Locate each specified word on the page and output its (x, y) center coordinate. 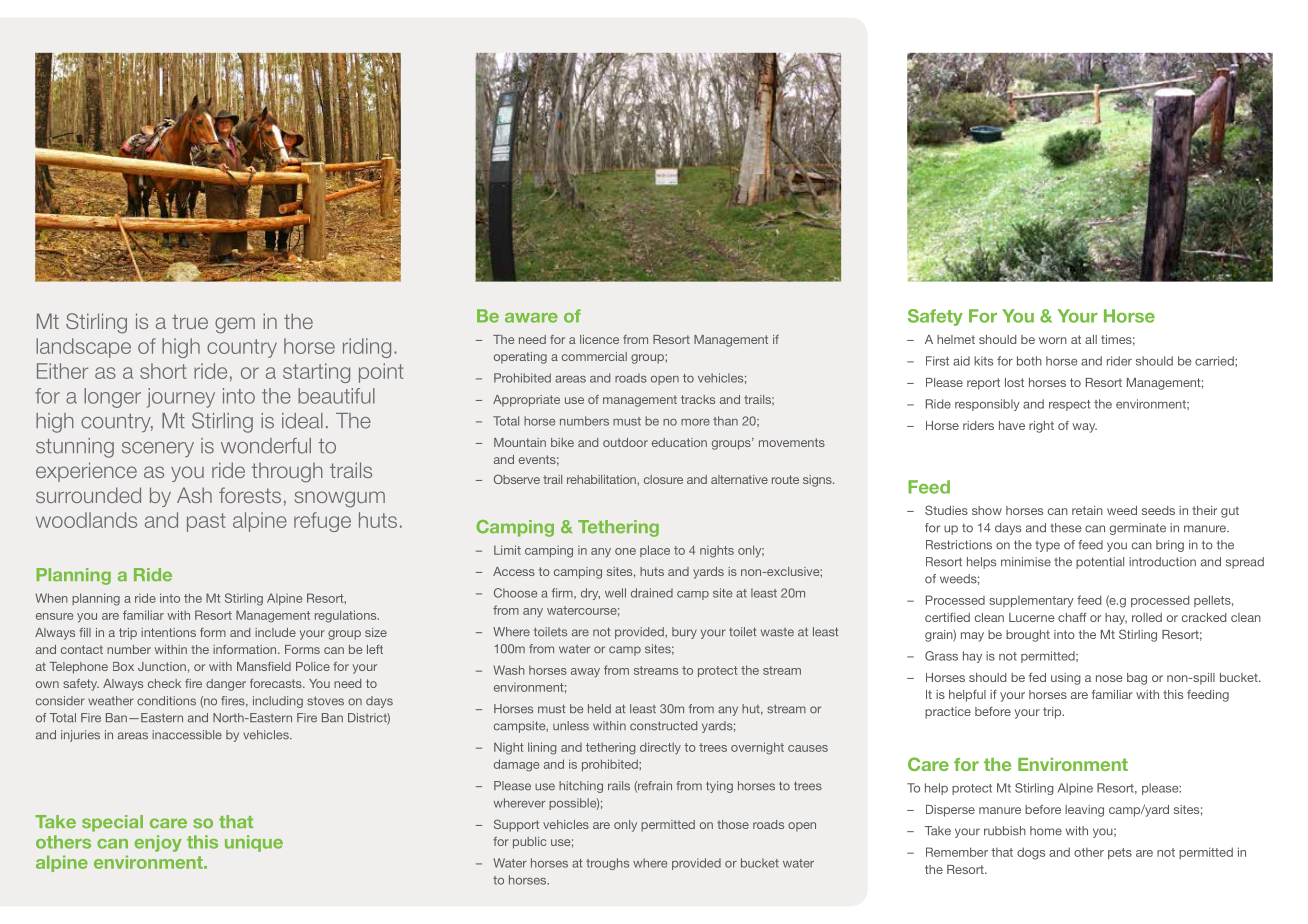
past (206, 522)
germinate (1138, 529)
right (1041, 427)
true (190, 321)
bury (684, 633)
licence (599, 339)
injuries (80, 736)
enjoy (158, 843)
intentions (168, 632)
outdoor (625, 442)
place (655, 551)
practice (948, 713)
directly (660, 748)
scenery (158, 449)
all (1091, 339)
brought (1028, 636)
